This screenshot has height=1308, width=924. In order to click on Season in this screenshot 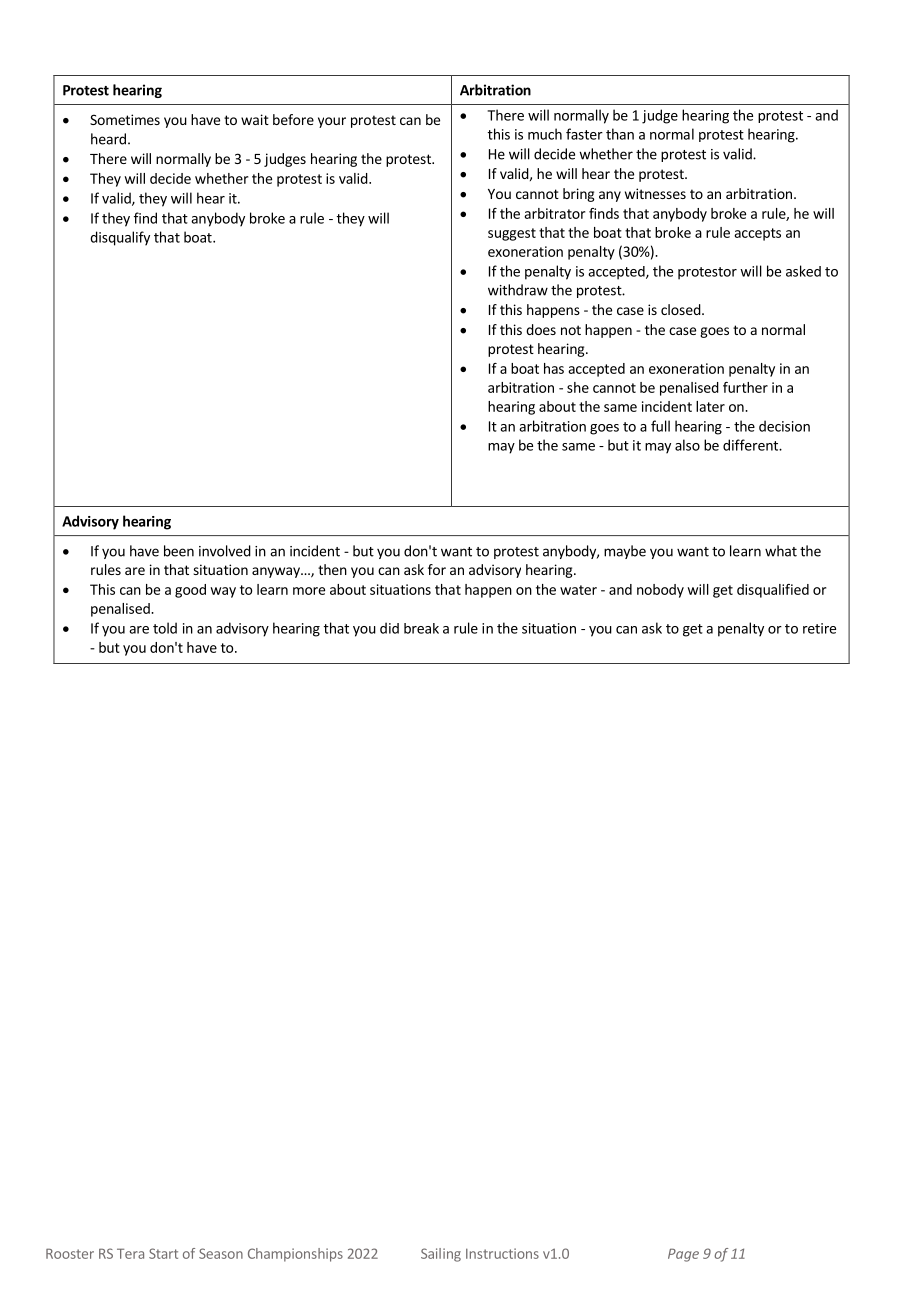, I will do `click(221, 1253)`.
